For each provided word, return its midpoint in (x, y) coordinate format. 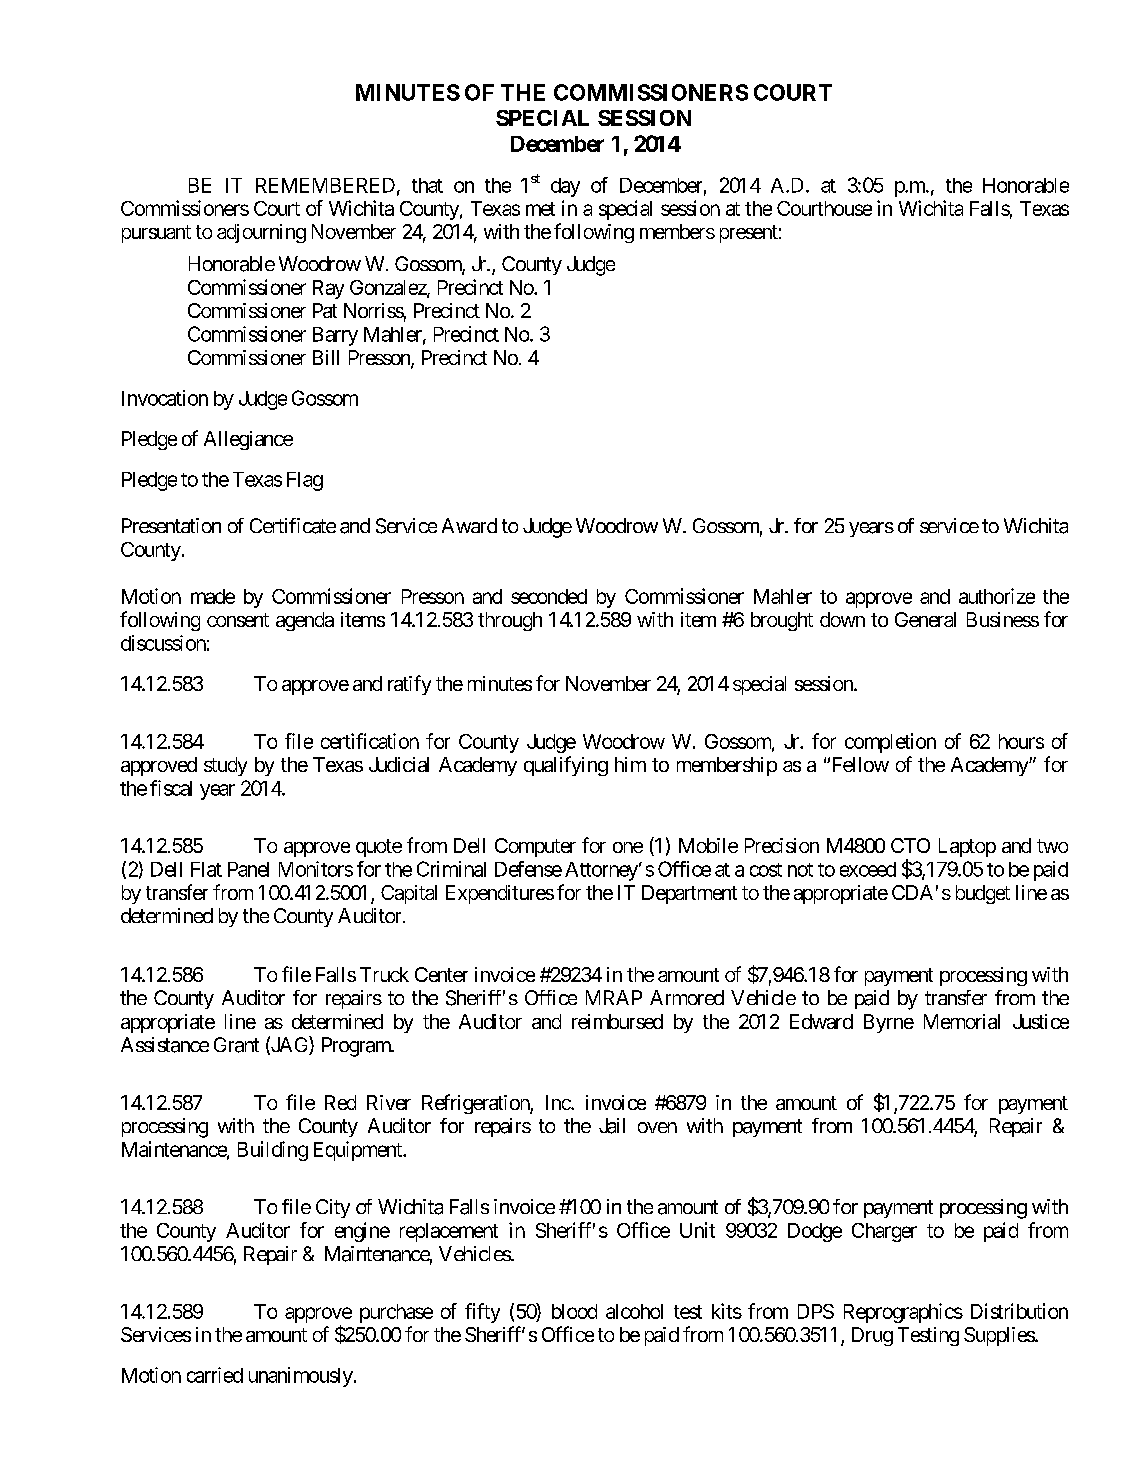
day (565, 187)
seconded (549, 596)
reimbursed (617, 1021)
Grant (236, 1045)
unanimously (301, 1377)
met (540, 209)
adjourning (261, 233)
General (925, 619)
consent (238, 620)
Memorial (962, 1021)
